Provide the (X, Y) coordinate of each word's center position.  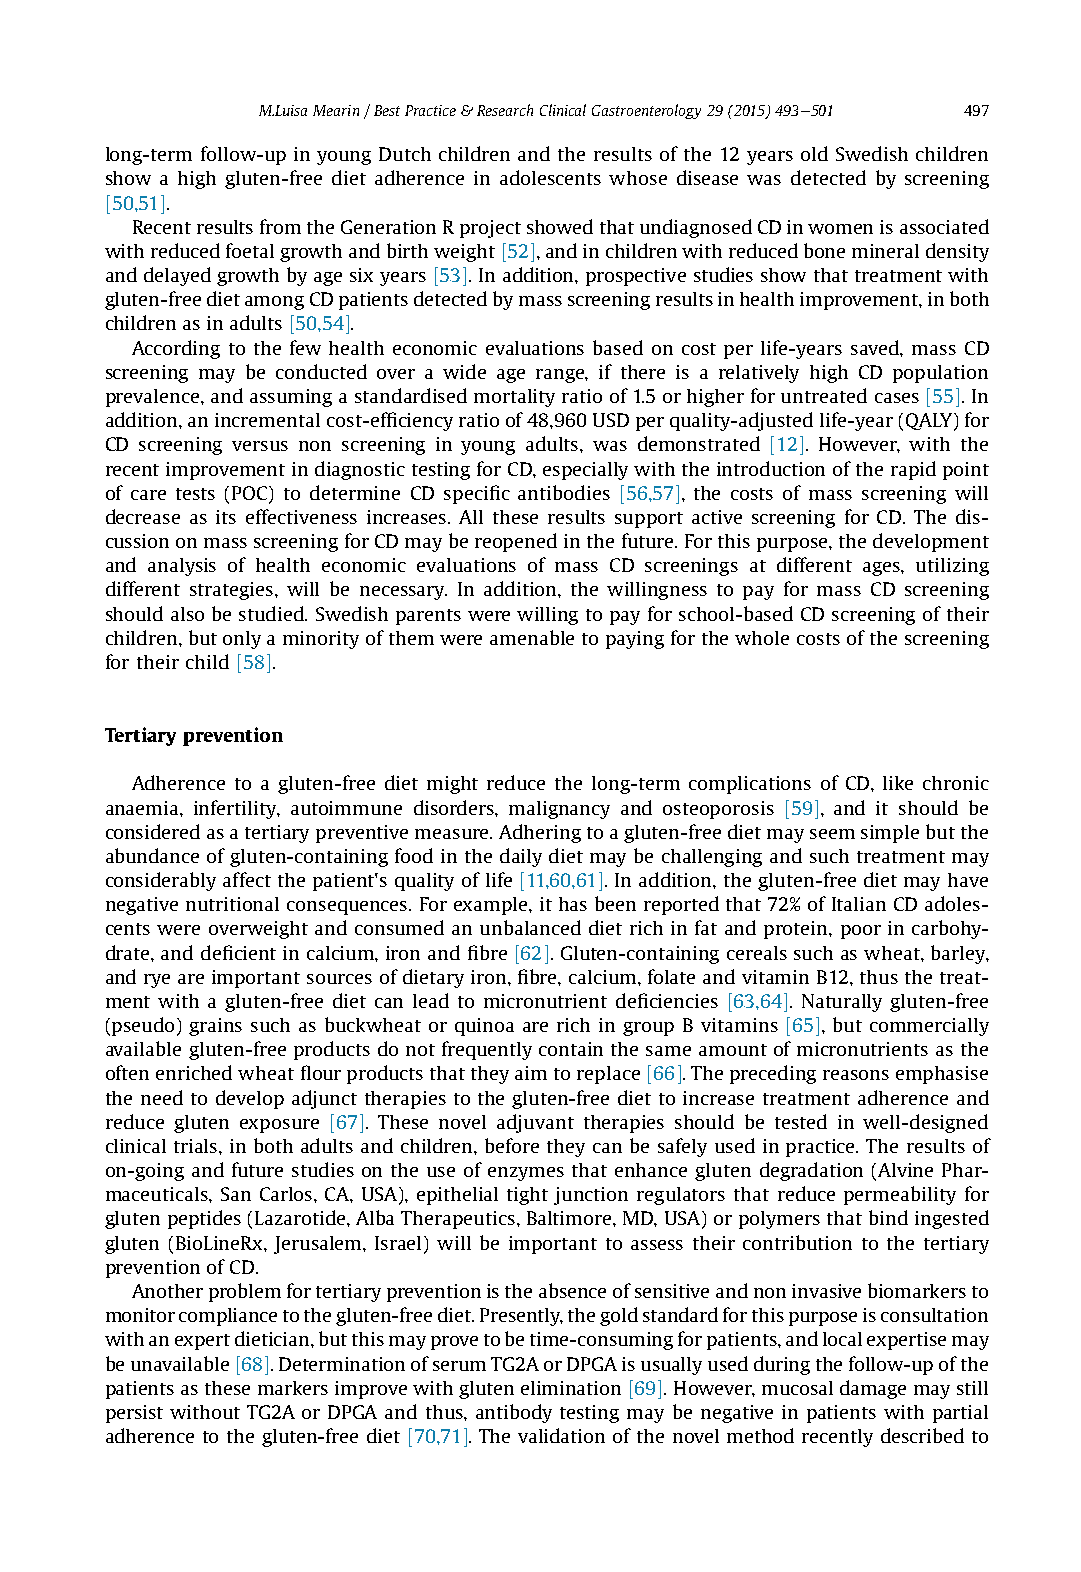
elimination (571, 1388)
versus (260, 446)
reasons (856, 1075)
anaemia (143, 808)
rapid (913, 470)
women (840, 229)
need (162, 1097)
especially (585, 471)
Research (505, 110)
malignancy (559, 810)
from (280, 226)
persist (134, 1414)
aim (531, 1073)
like (898, 783)
